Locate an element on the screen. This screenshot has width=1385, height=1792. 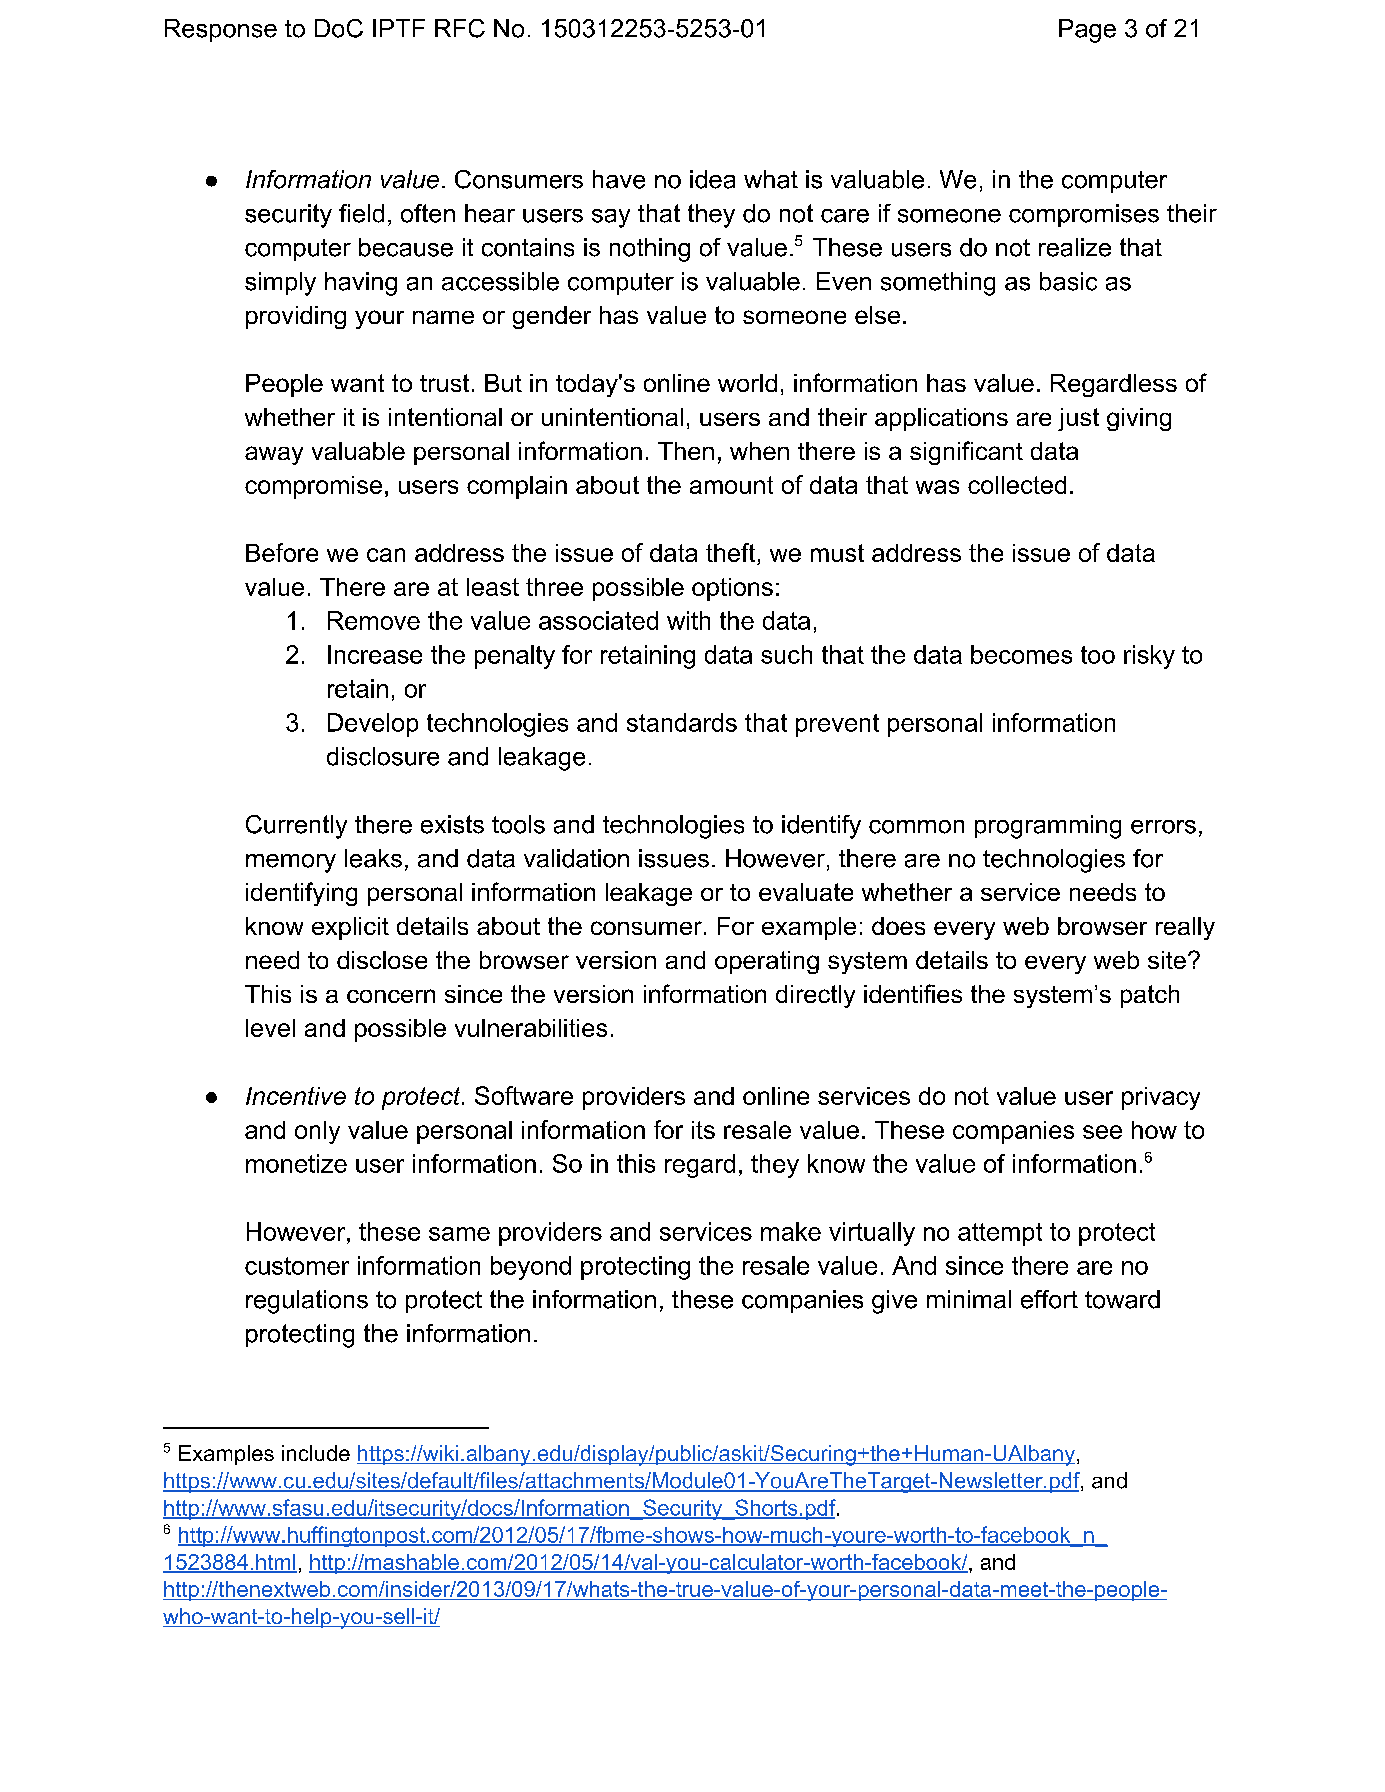
idea is located at coordinates (712, 179).
